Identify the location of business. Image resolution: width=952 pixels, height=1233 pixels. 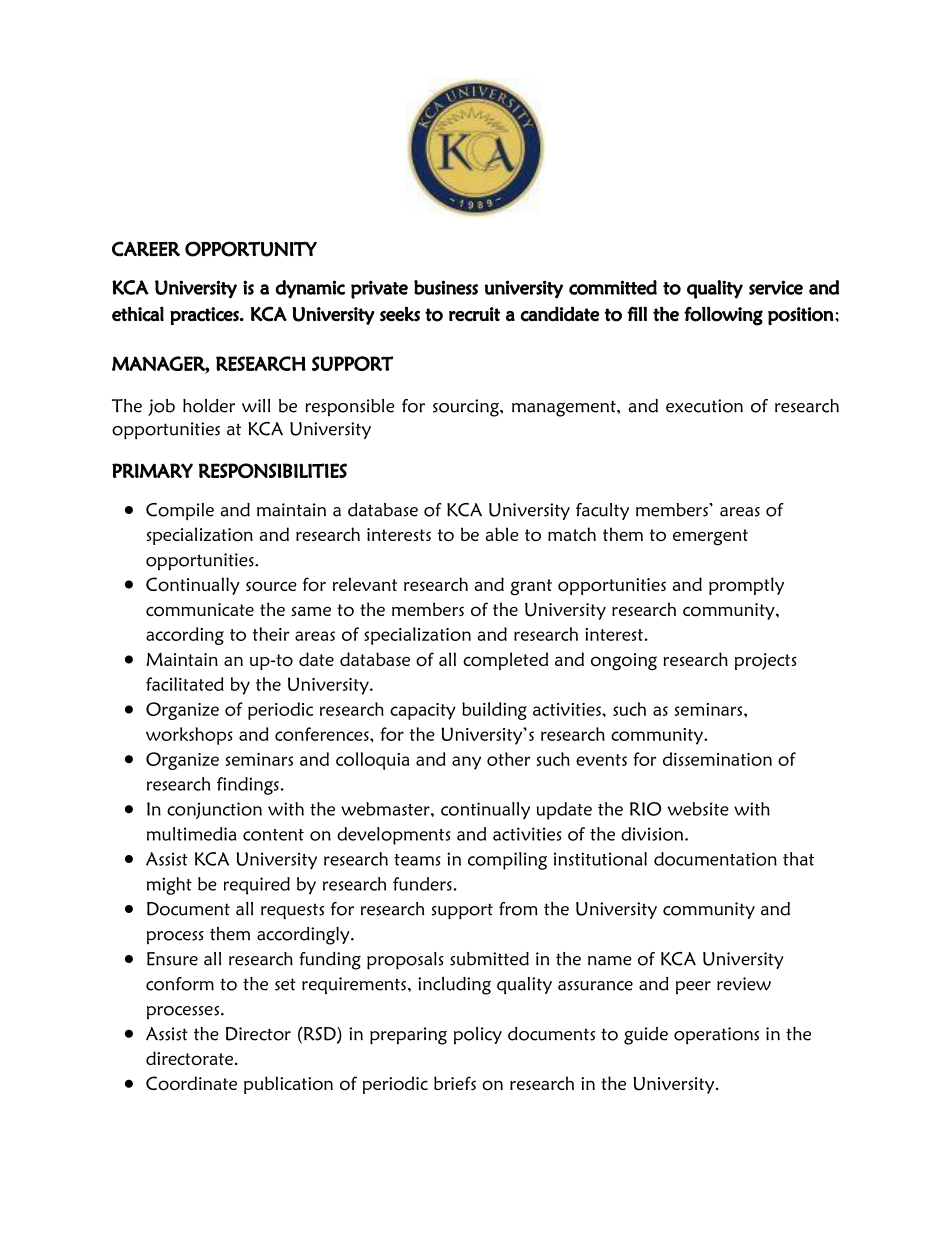
(446, 287).
